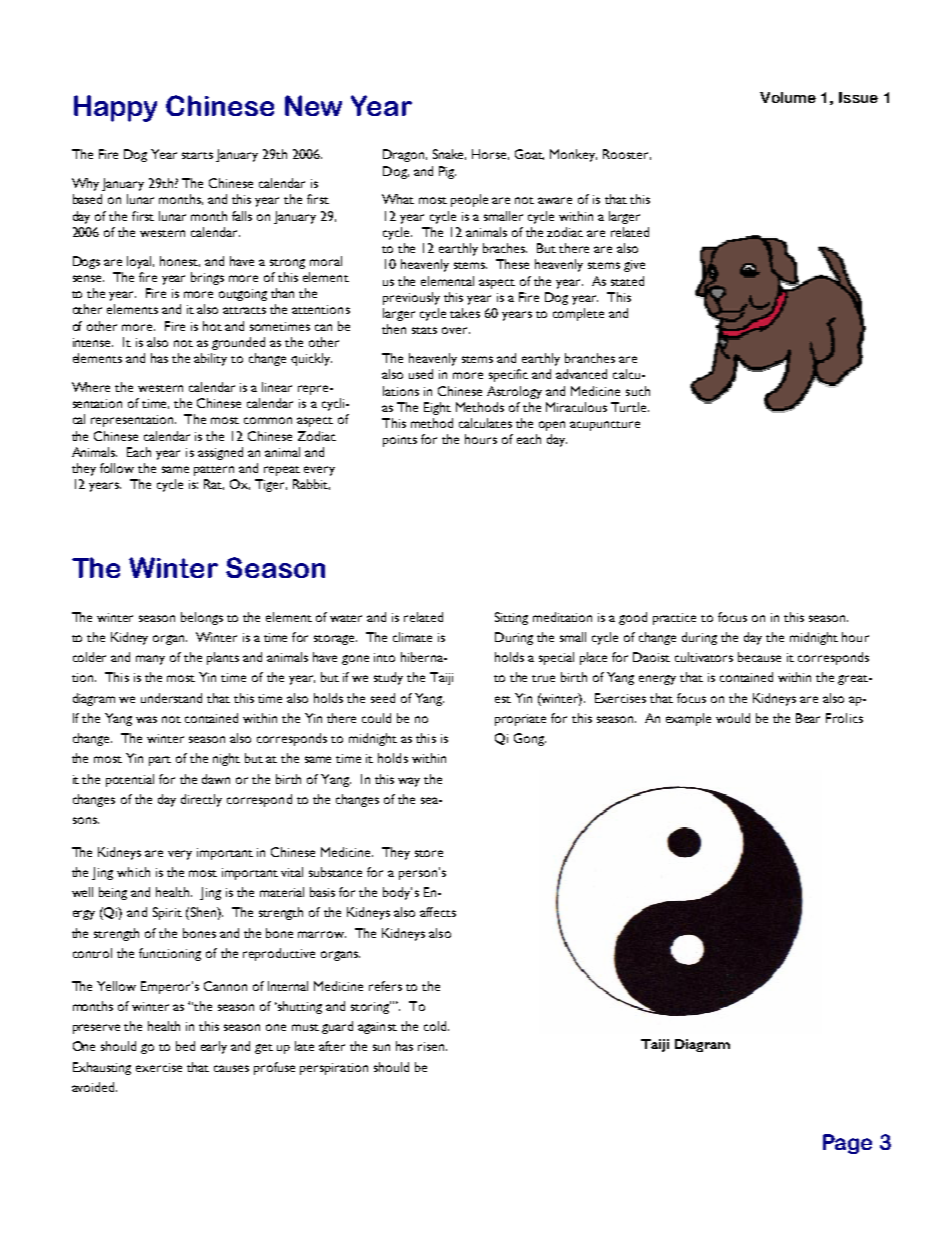 This document has height=1233, width=952. What do you see at coordinates (788, 97) in the document?
I see `Volume` at bounding box center [788, 97].
